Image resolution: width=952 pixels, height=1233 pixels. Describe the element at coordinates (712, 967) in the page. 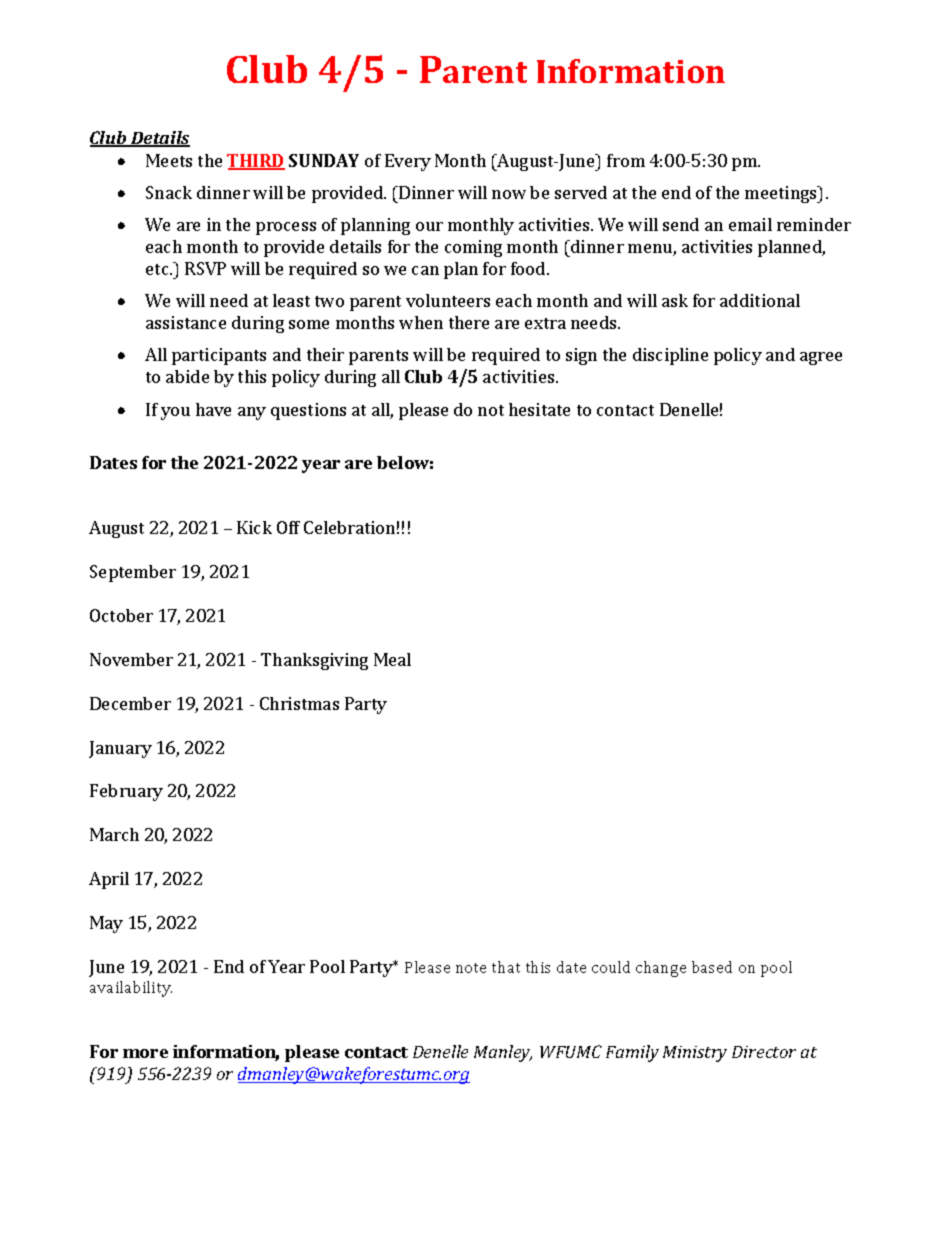

I see `based` at that location.
